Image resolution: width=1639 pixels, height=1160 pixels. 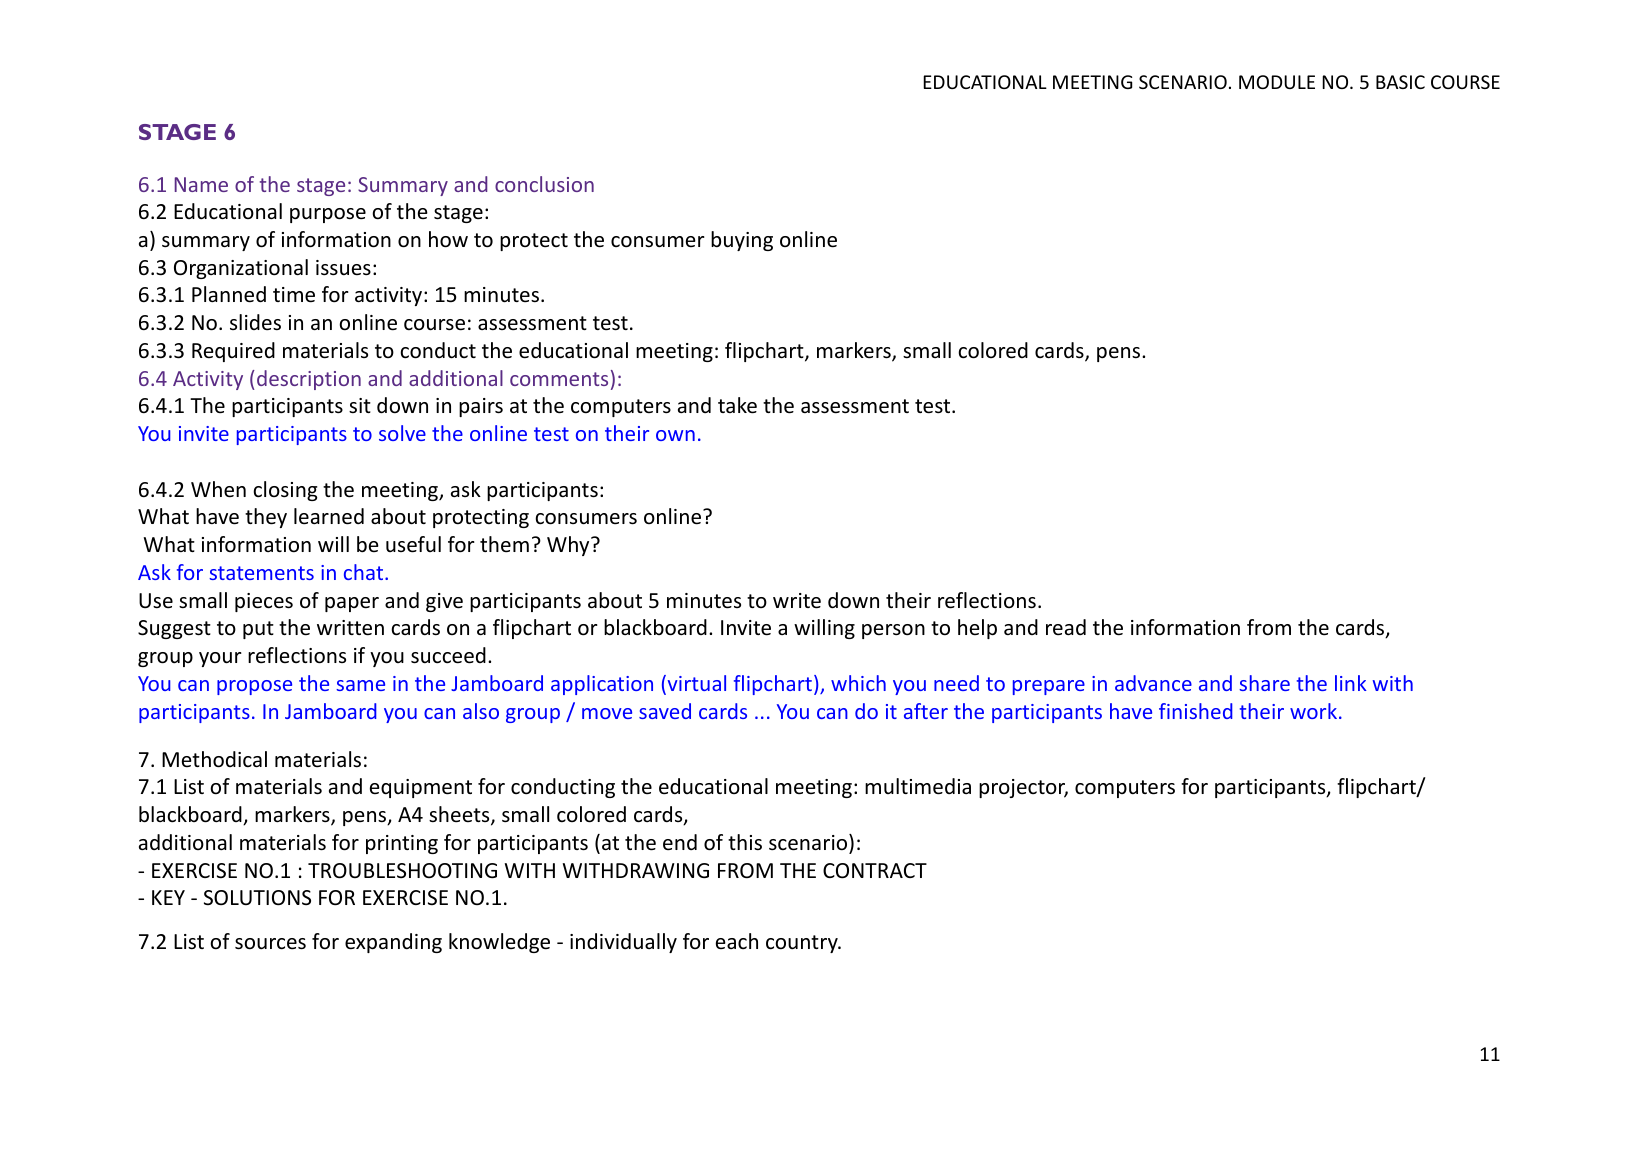 What do you see at coordinates (201, 184) in the screenshot?
I see `Name` at bounding box center [201, 184].
